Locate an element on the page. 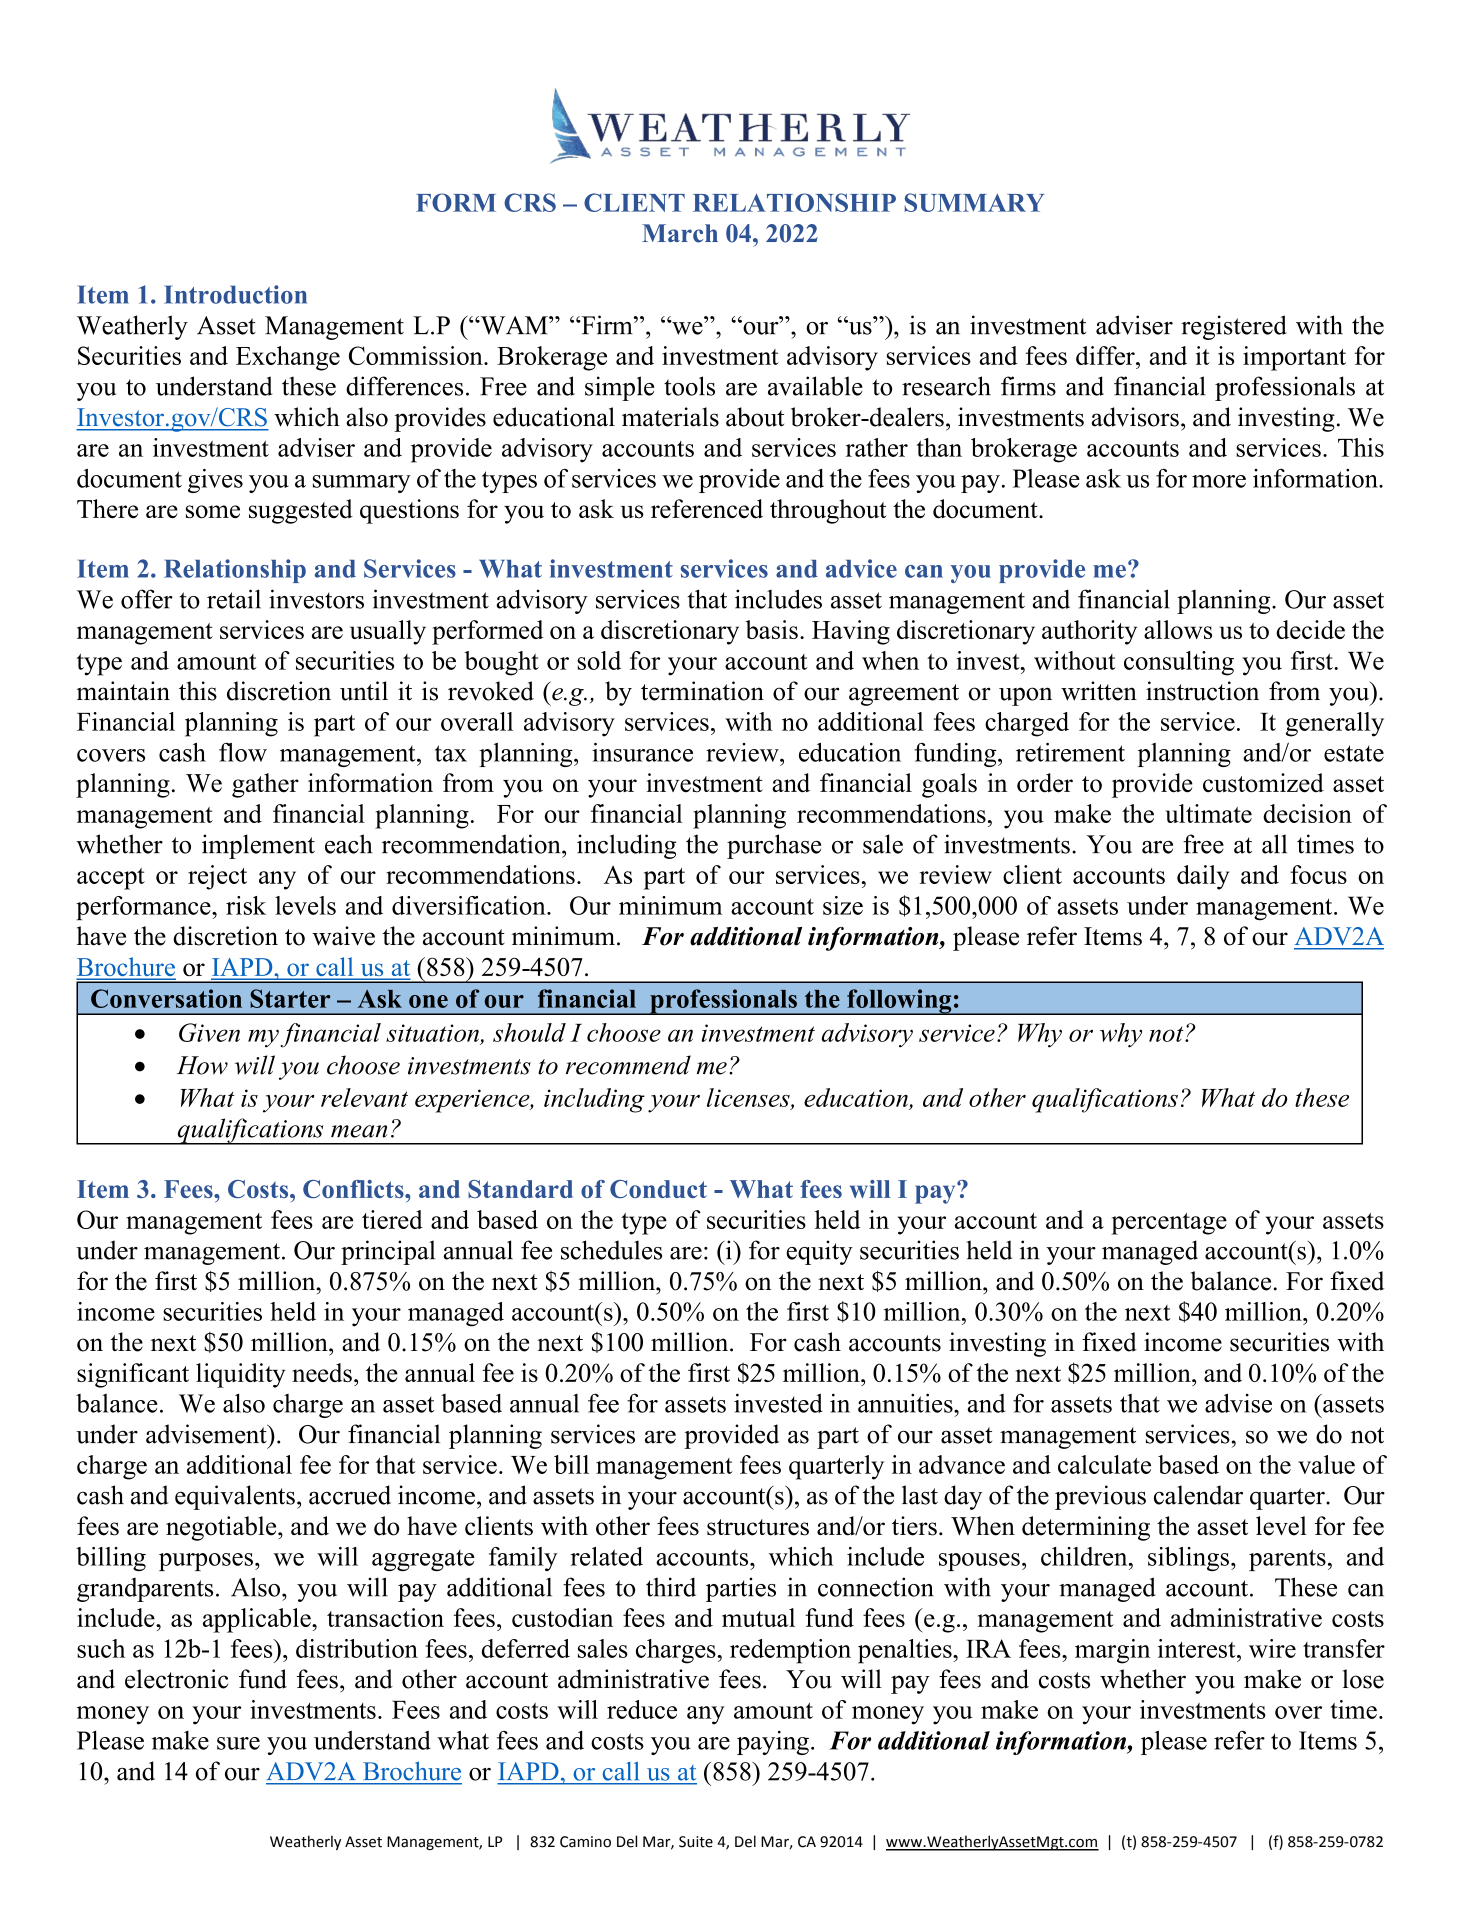  equivalents is located at coordinates (235, 1497).
